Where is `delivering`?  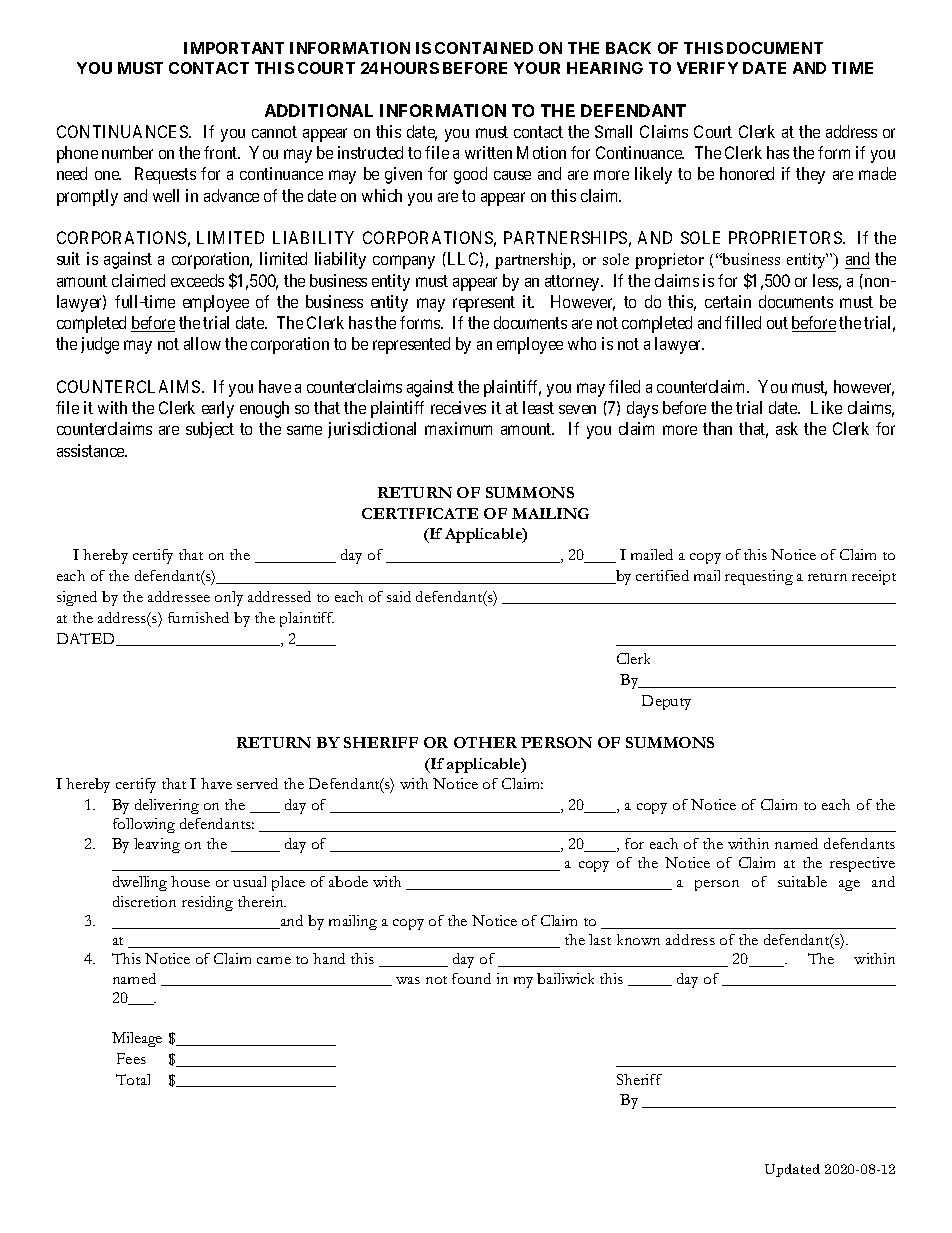
delivering is located at coordinates (167, 806).
